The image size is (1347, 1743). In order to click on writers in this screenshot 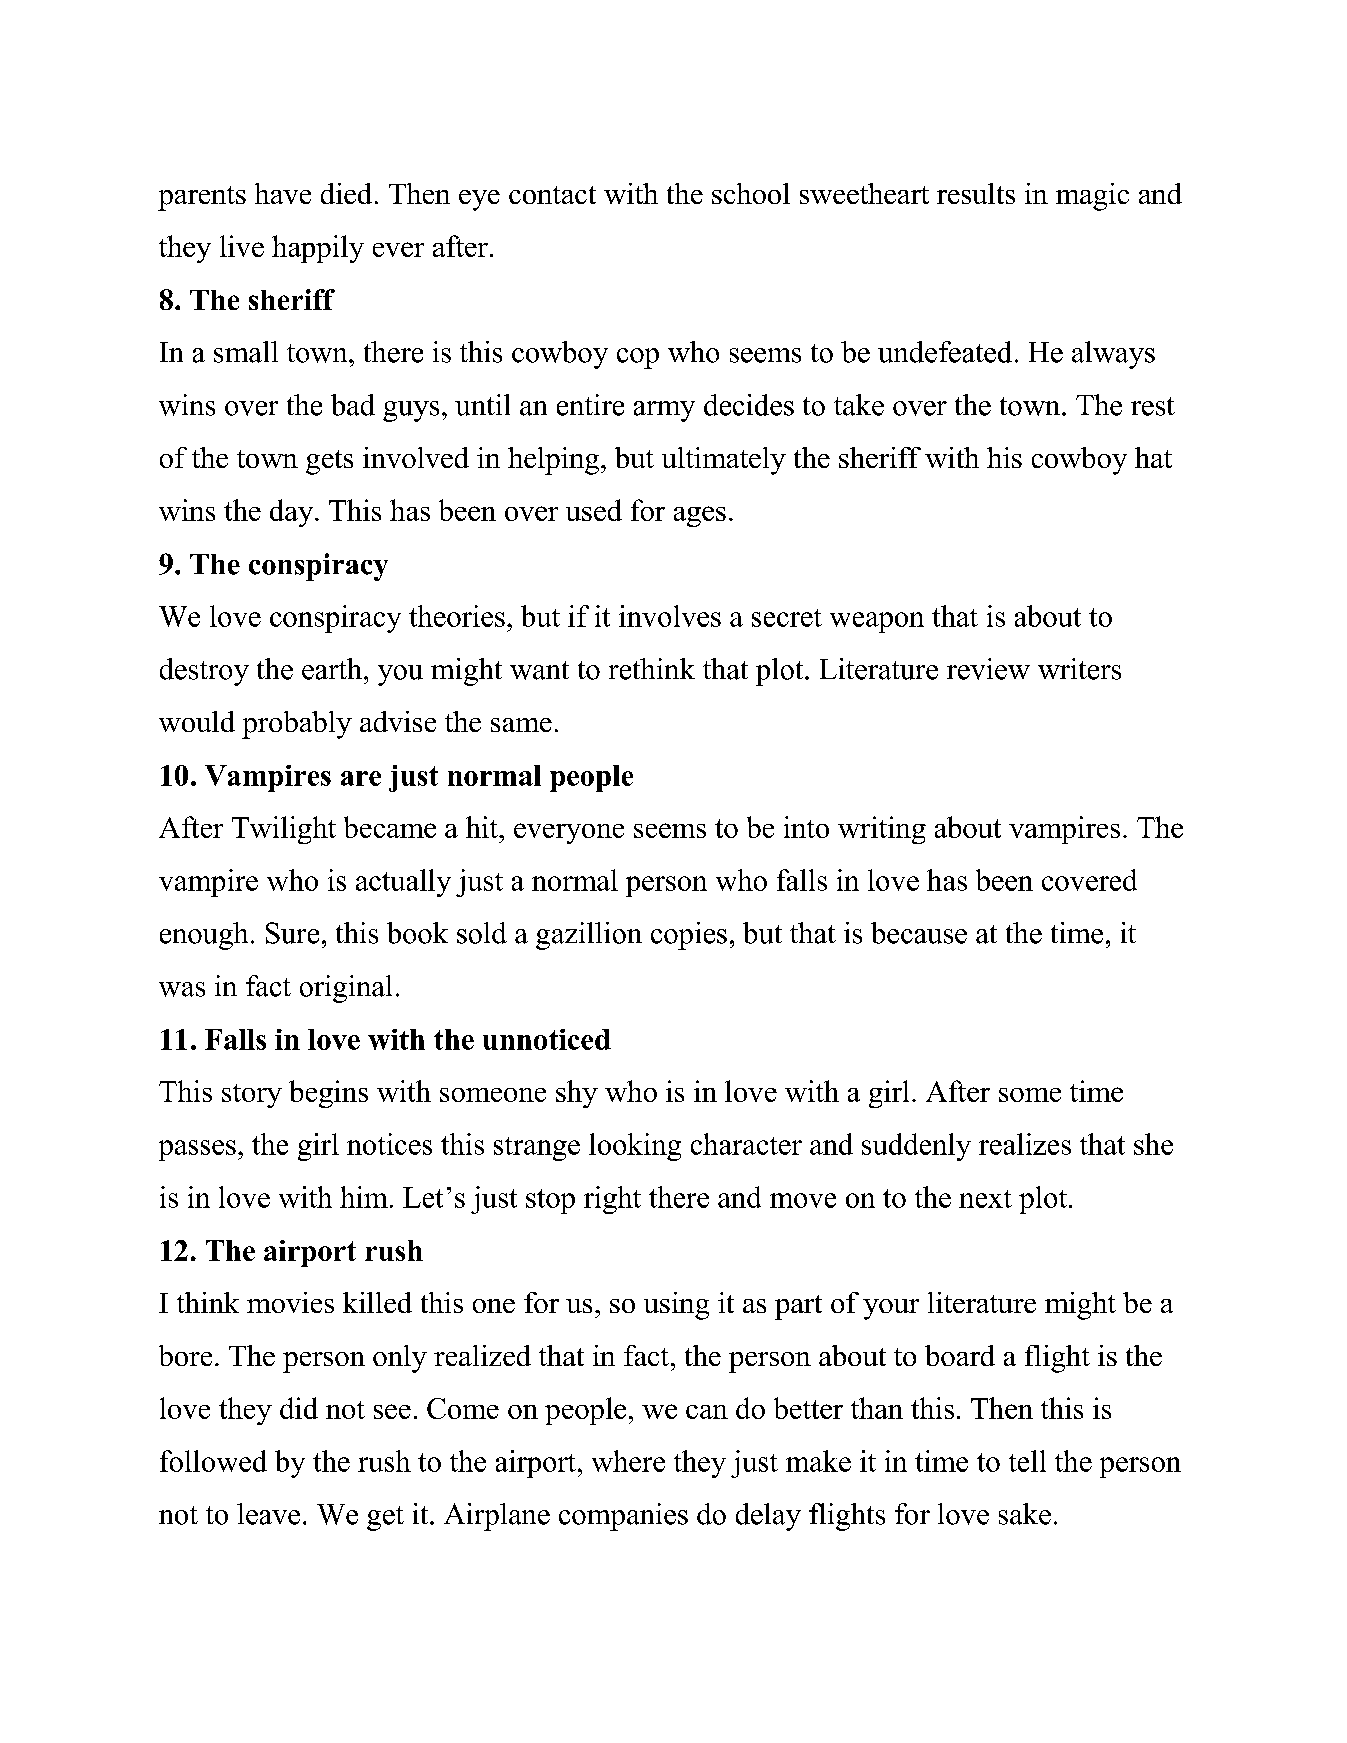, I will do `click(1079, 669)`.
